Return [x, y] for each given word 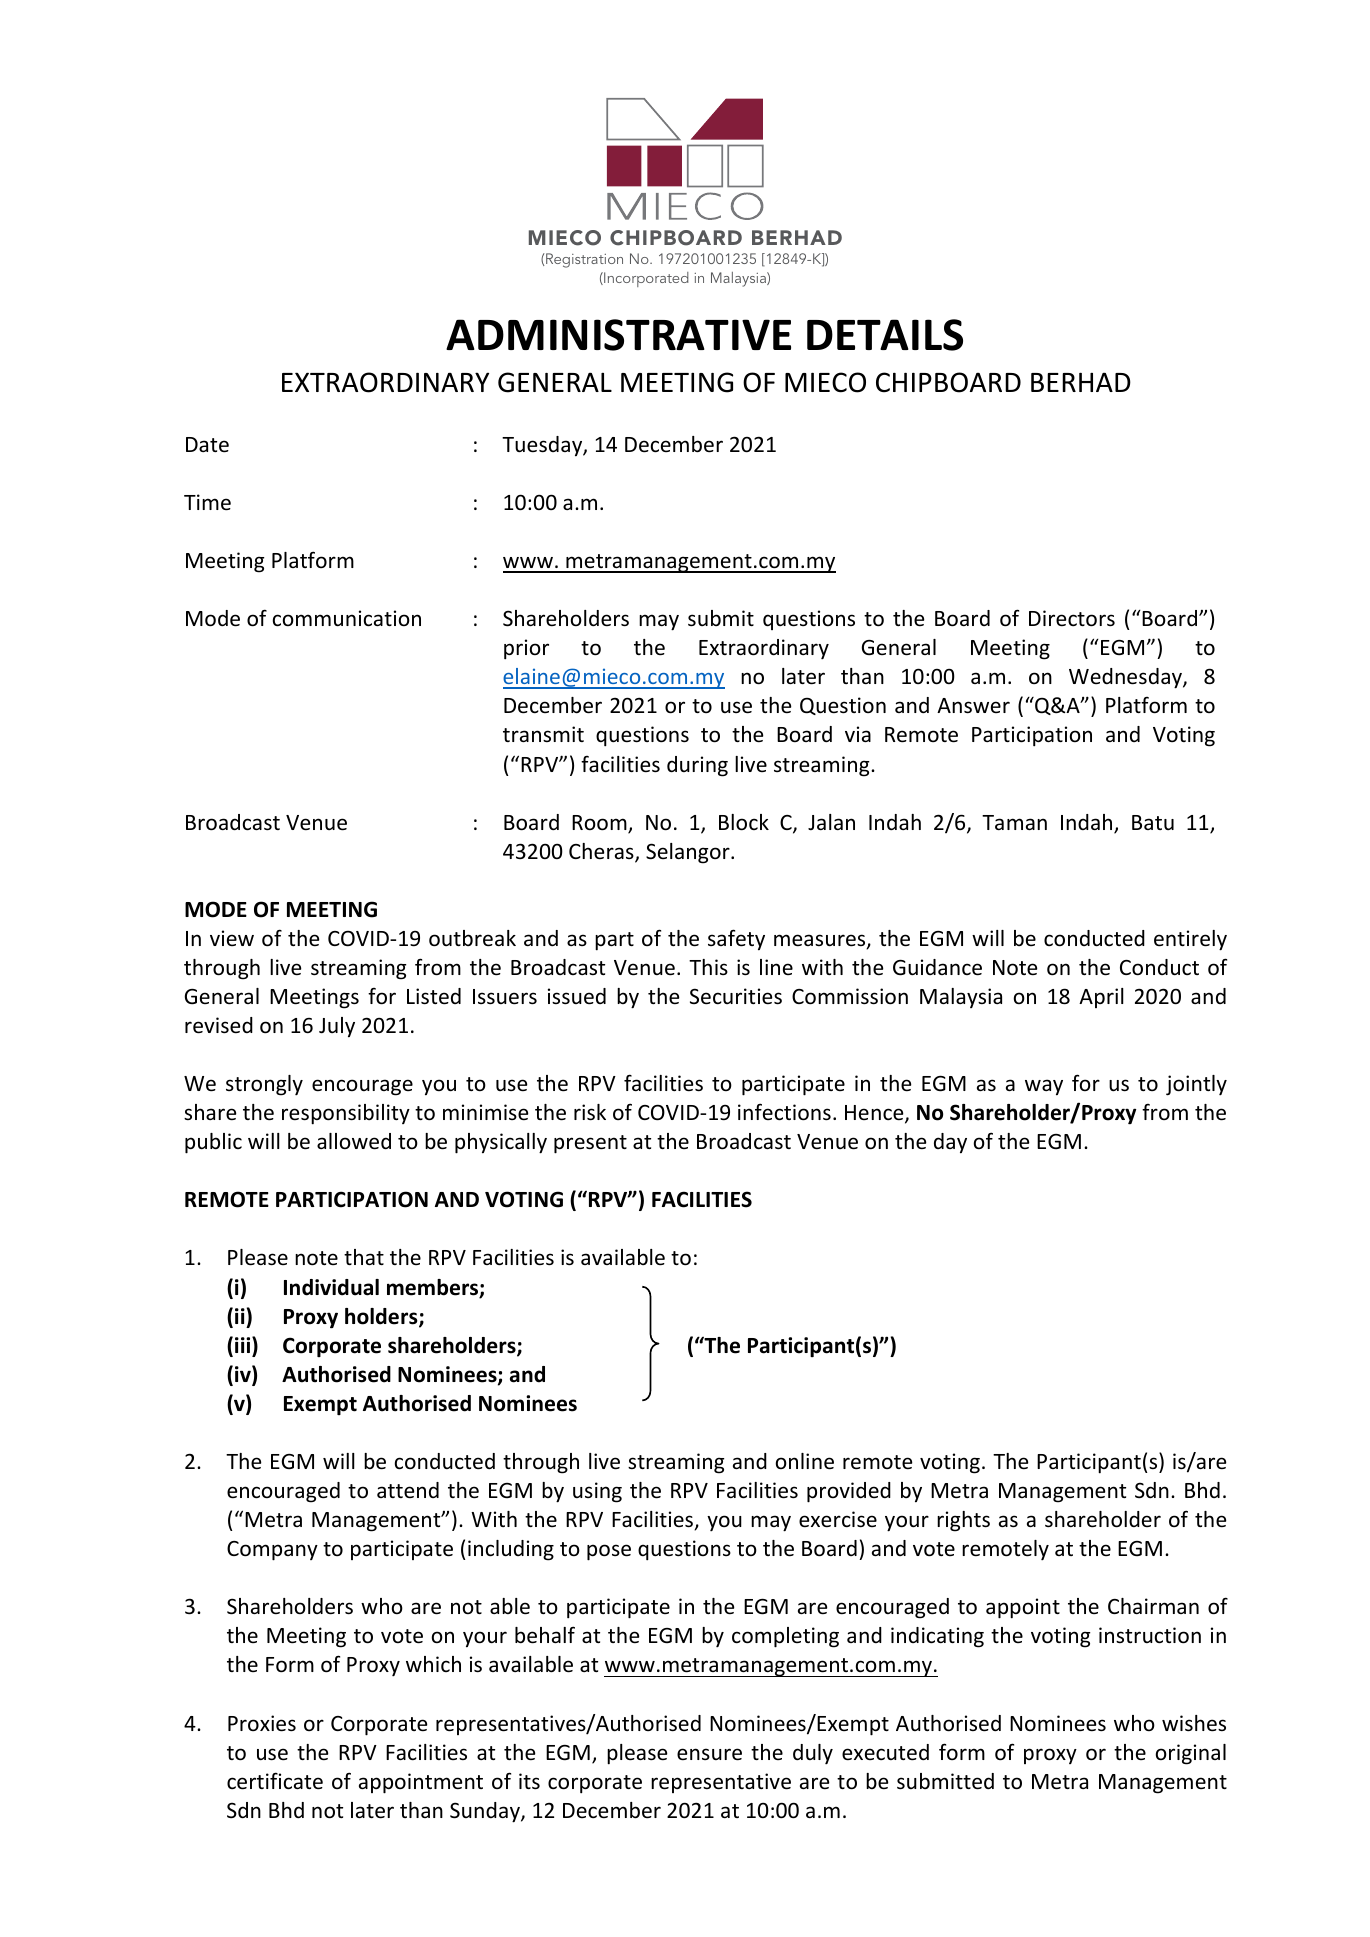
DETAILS [885, 335]
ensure [709, 1754]
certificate [275, 1781]
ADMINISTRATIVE [618, 335]
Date [207, 445]
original [1191, 1754]
